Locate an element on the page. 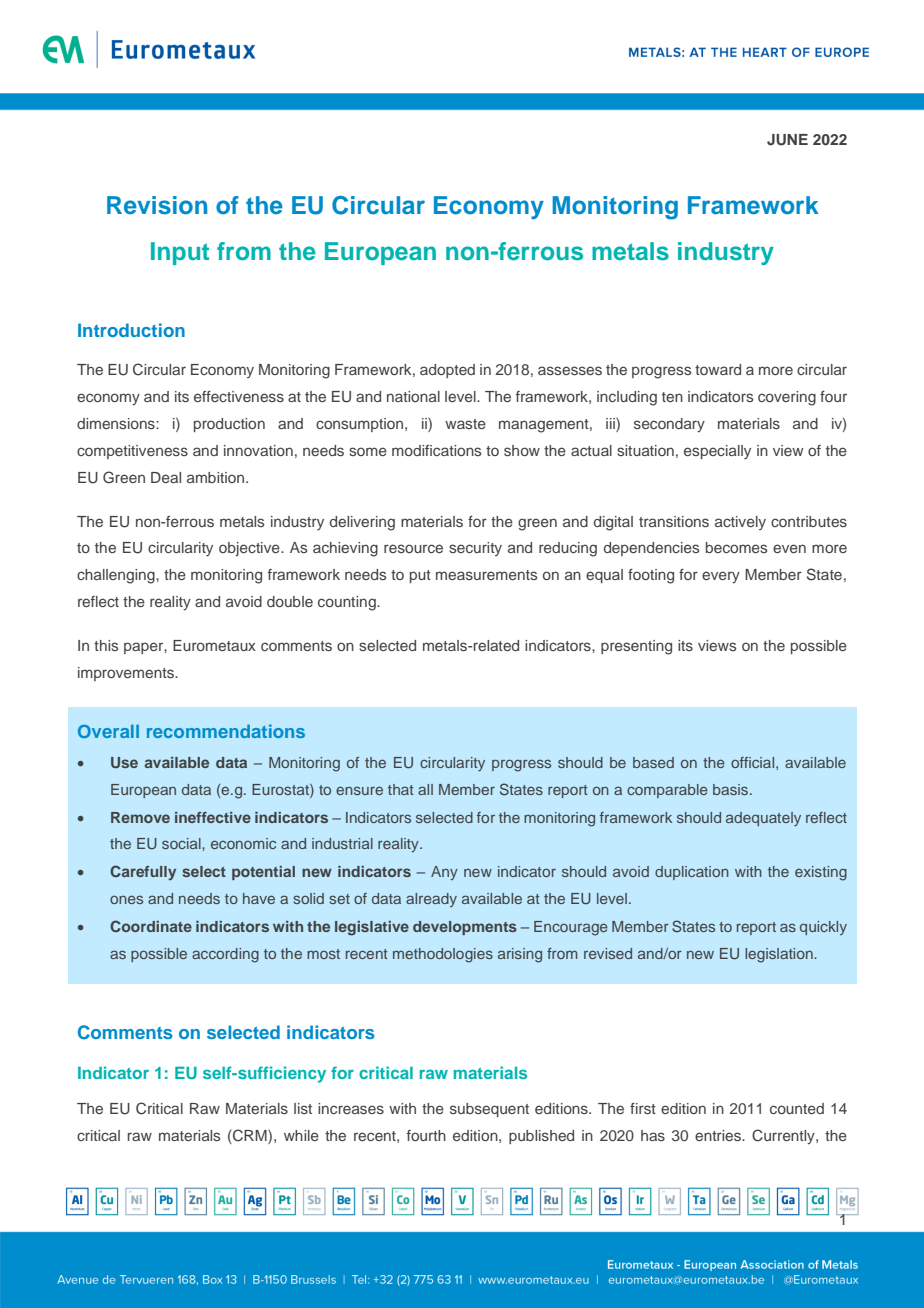 The image size is (924, 1308). JUNE is located at coordinates (787, 140).
